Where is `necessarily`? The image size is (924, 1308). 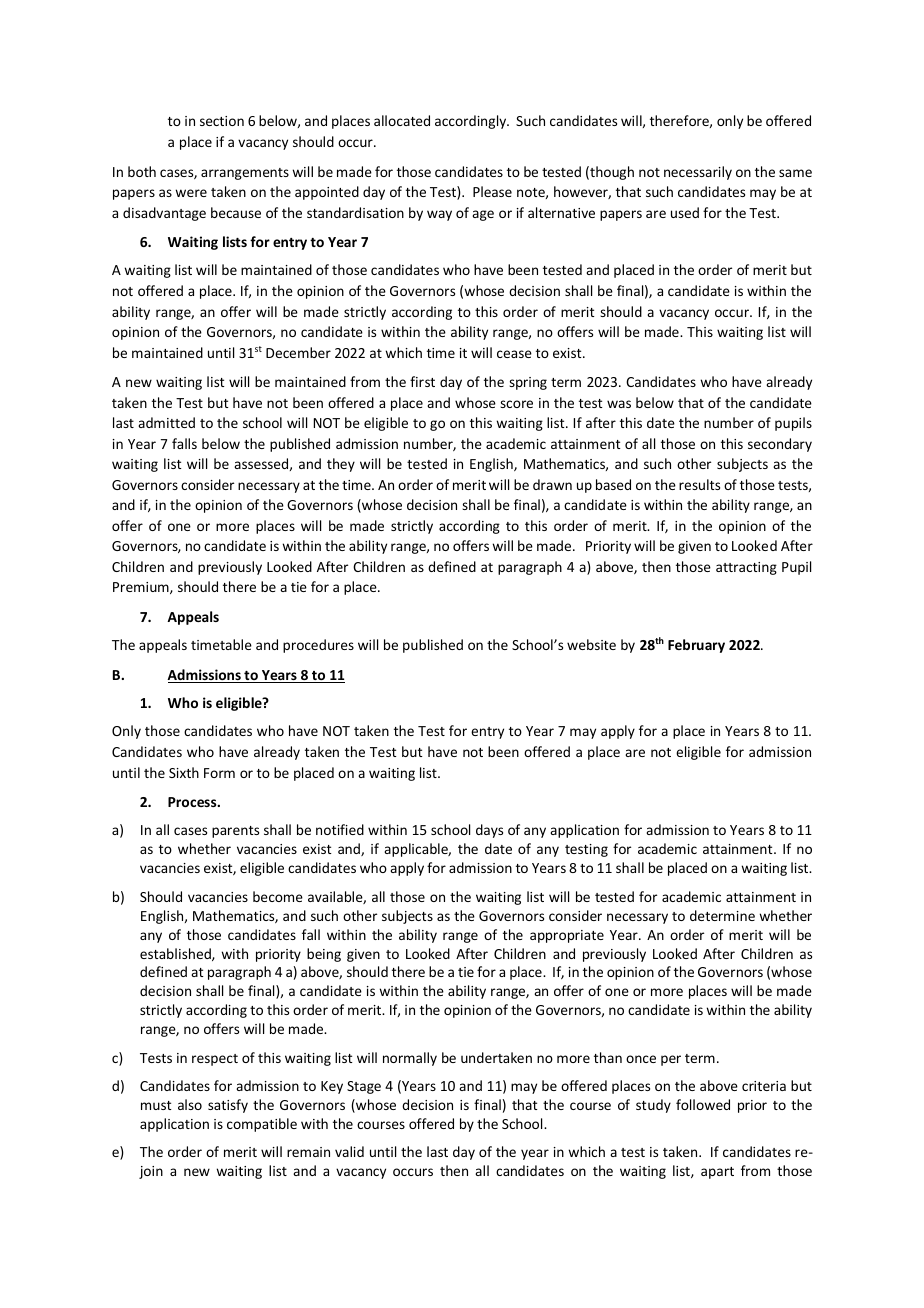
necessarily is located at coordinates (698, 173).
